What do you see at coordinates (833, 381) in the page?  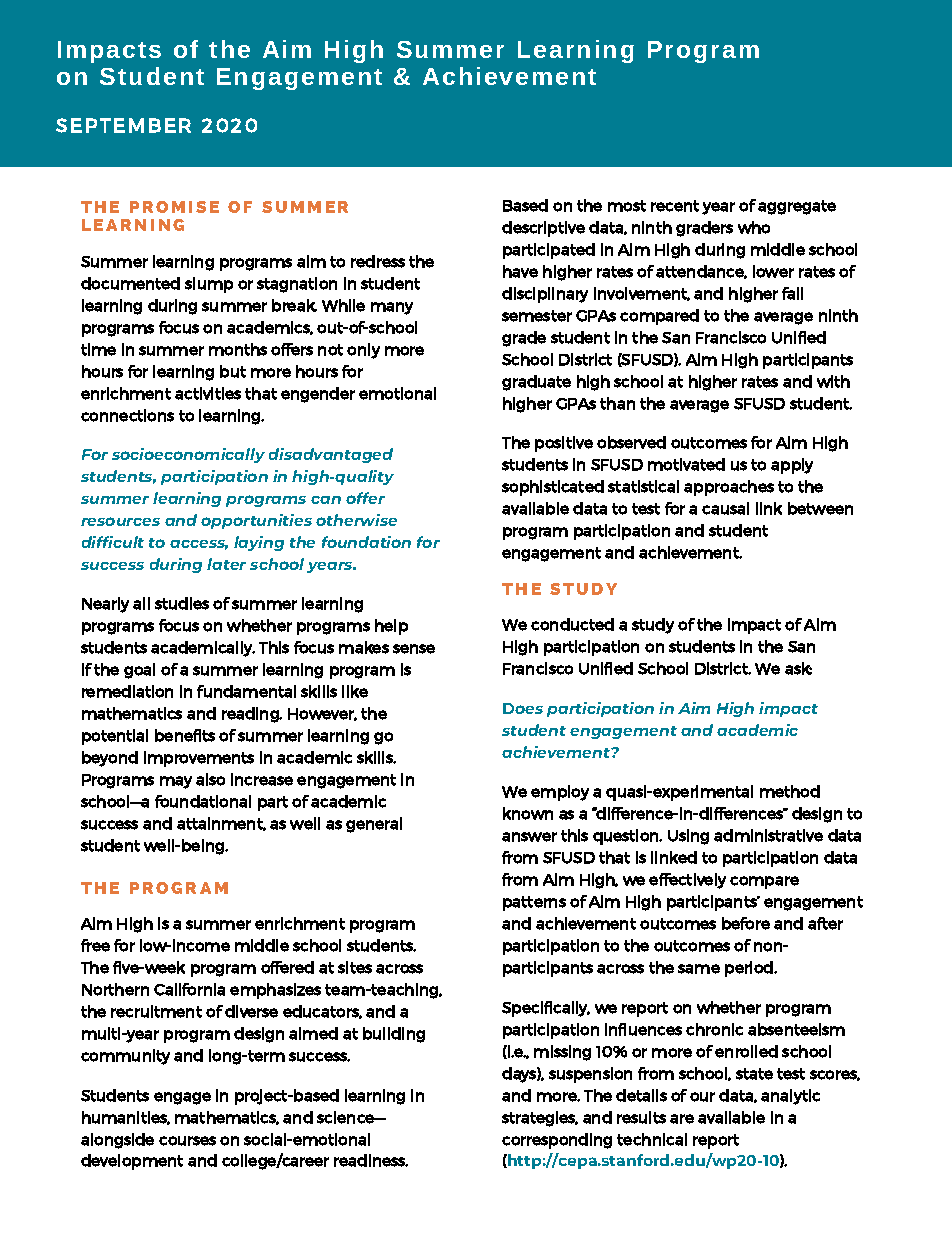 I see `with` at bounding box center [833, 381].
